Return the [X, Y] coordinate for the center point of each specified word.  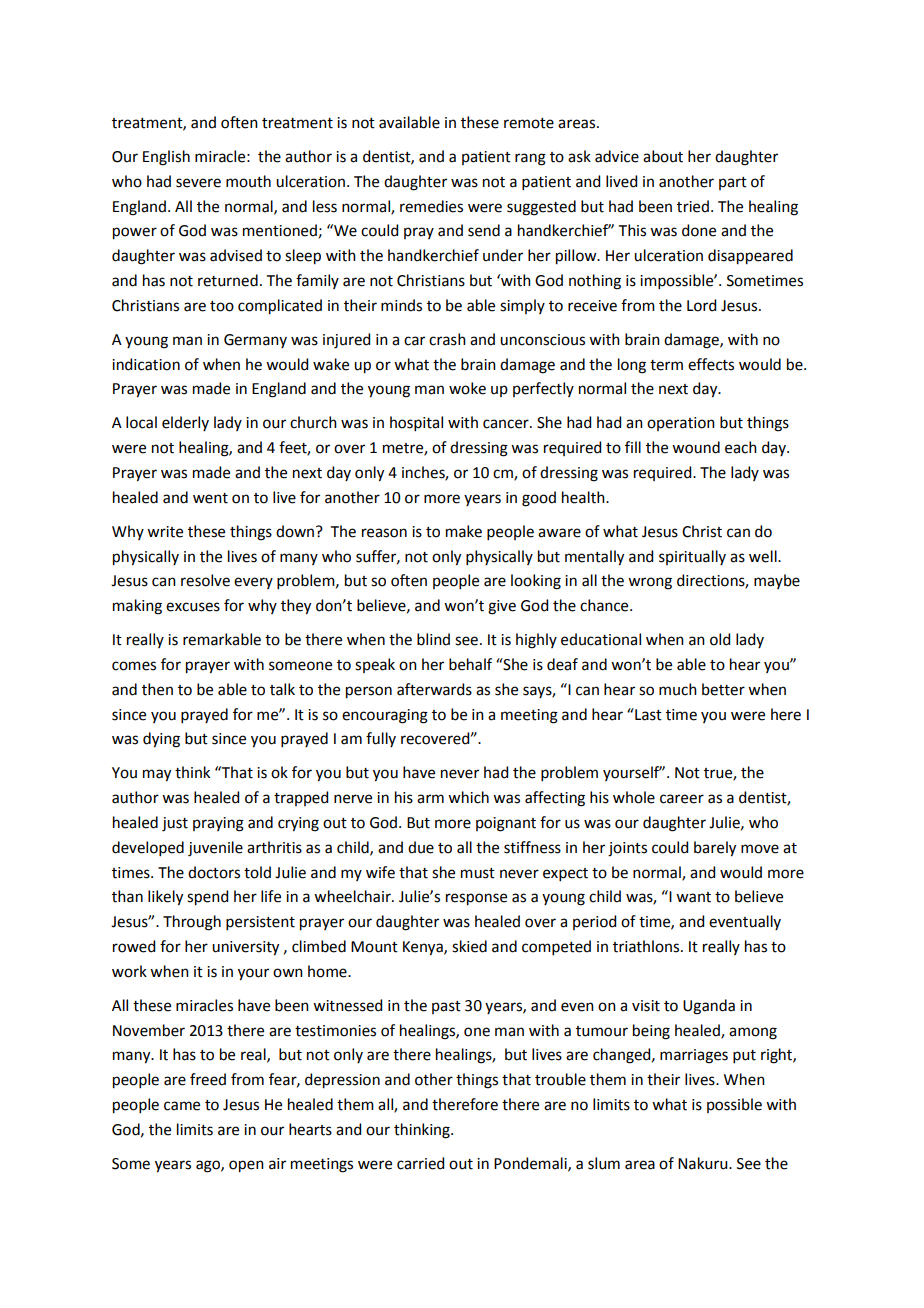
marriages [694, 1056]
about [663, 156]
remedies [431, 206]
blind [433, 639]
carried [420, 1163]
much [678, 689]
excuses [193, 607]
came [182, 1106]
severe [198, 183]
